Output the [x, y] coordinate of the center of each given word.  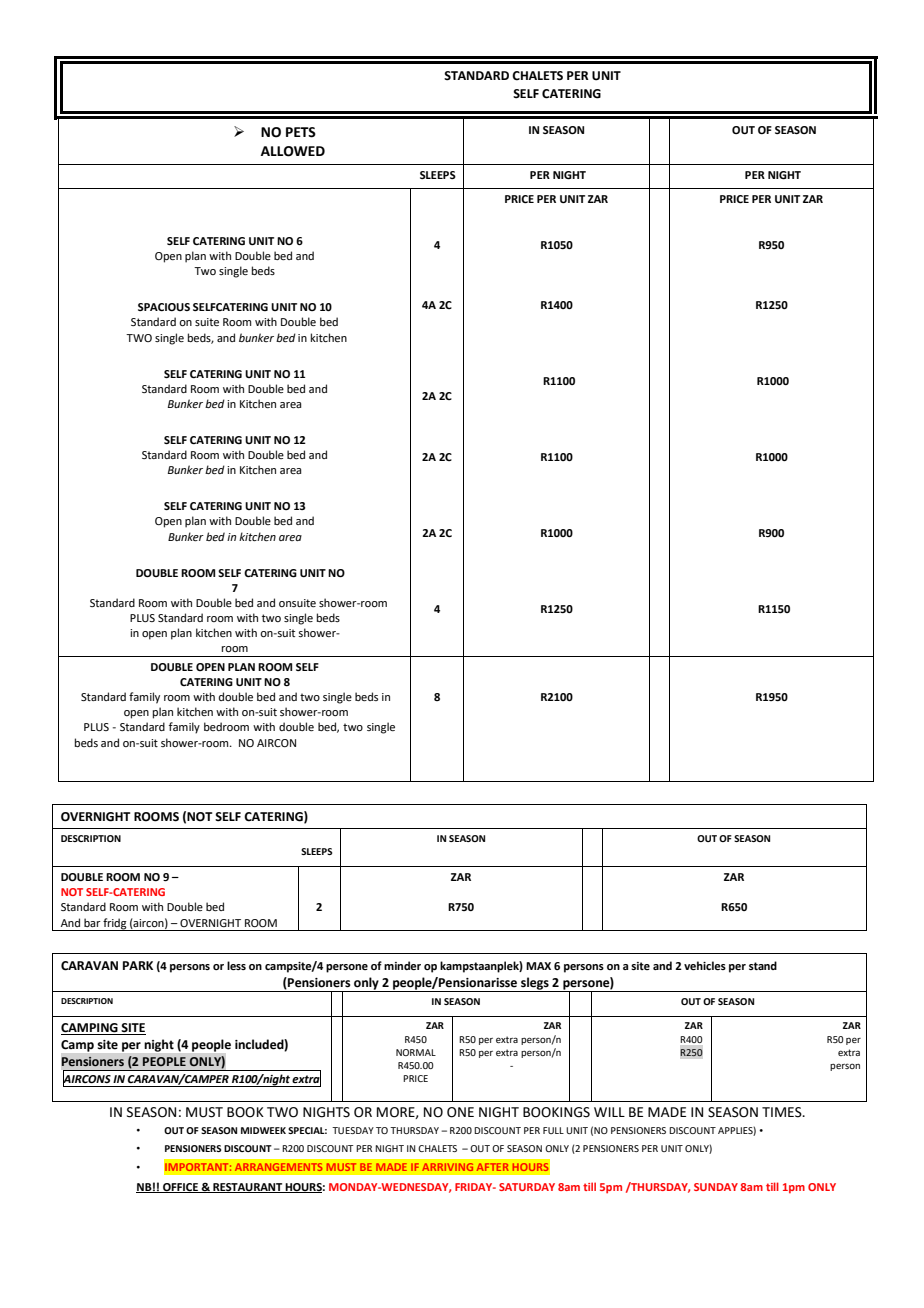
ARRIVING [448, 1167]
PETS [301, 132]
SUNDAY [716, 1187]
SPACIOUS [164, 307]
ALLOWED [293, 151]
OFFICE [180, 1188]
